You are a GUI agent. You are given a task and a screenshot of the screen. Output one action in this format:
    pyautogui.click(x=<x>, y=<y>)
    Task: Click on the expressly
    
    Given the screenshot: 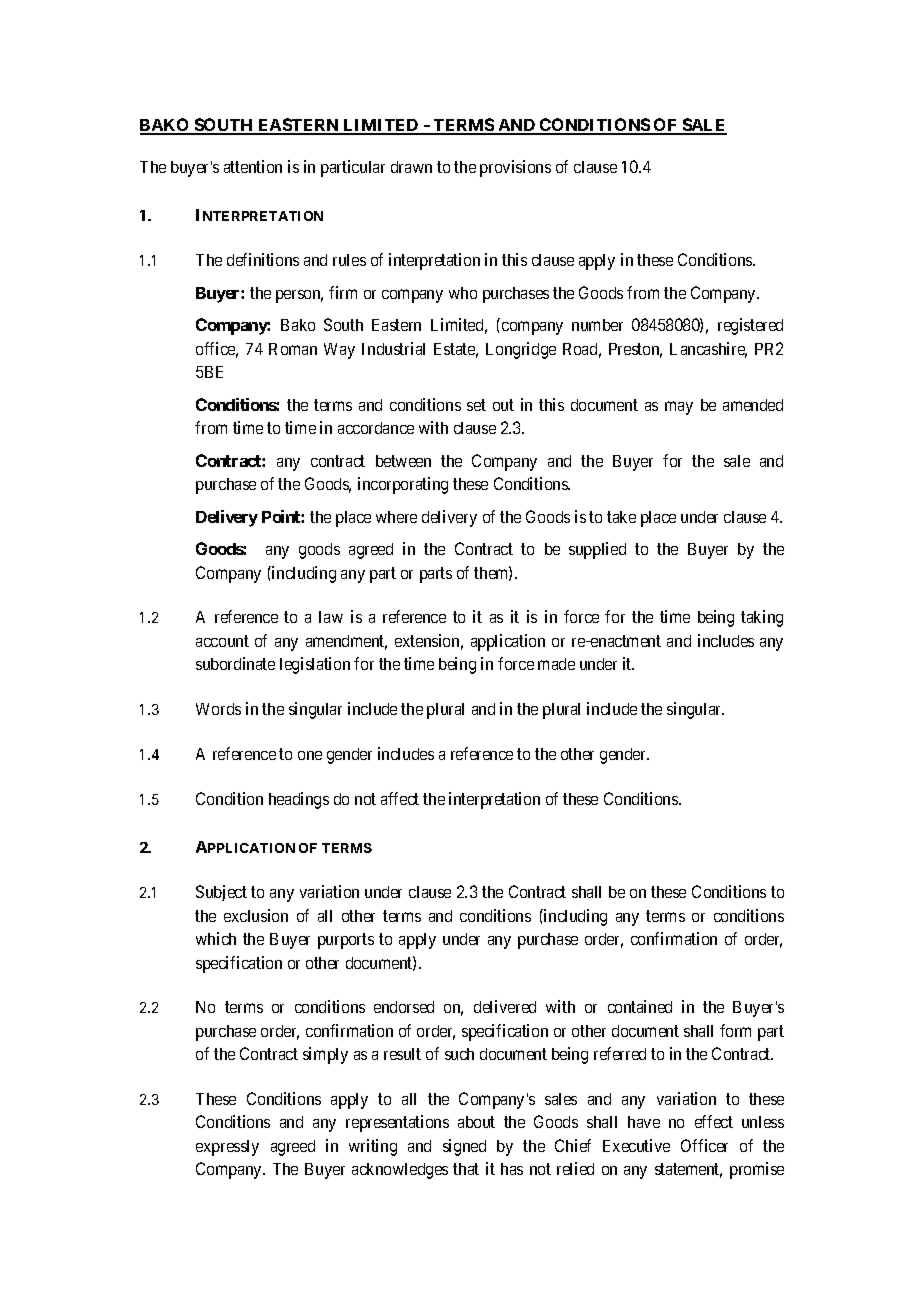 What is the action you would take?
    pyautogui.click(x=227, y=1148)
